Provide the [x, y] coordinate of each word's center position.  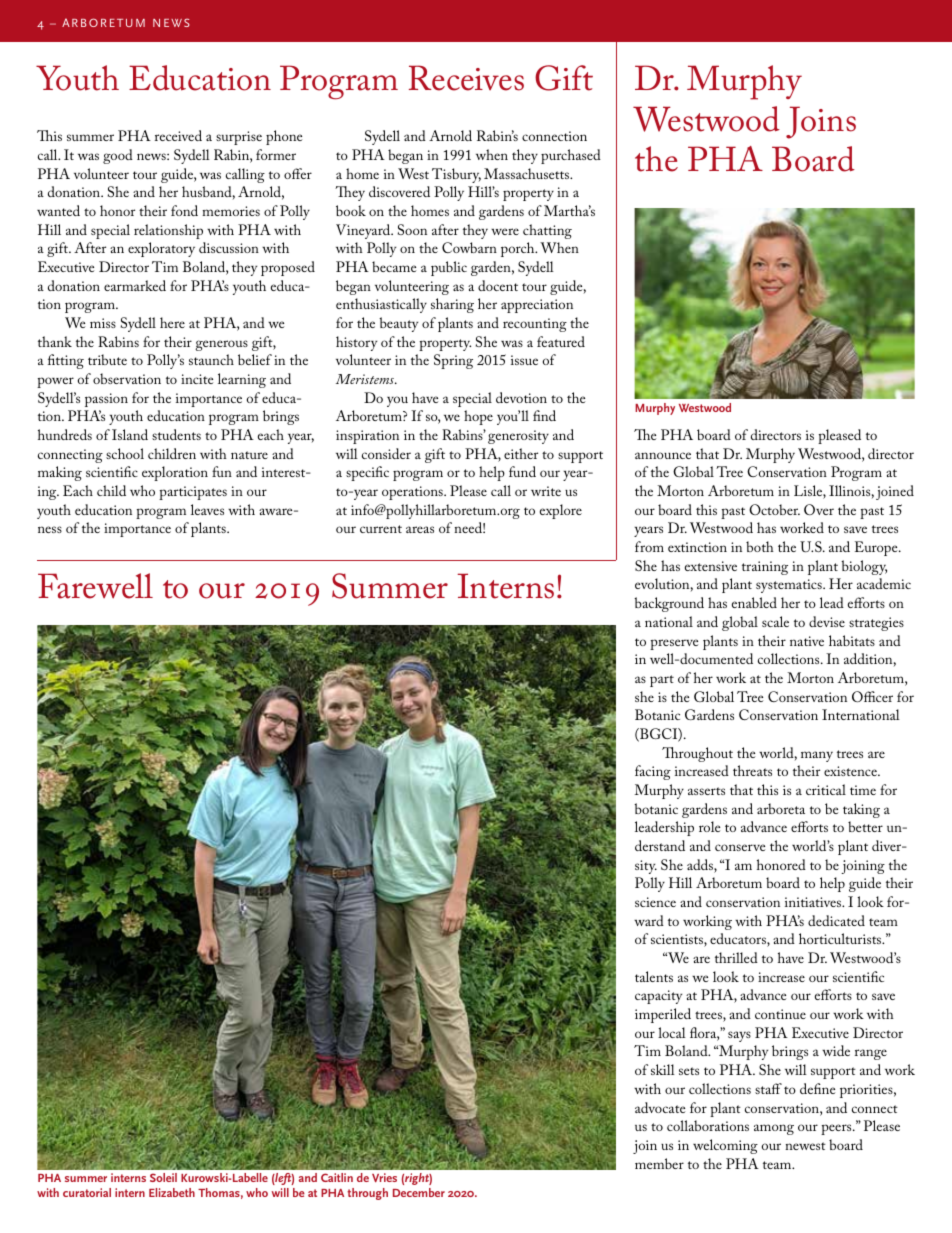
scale [775, 621]
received [178, 135]
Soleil [163, 1177]
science [655, 902]
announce [663, 455]
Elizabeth [172, 1192]
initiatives [814, 902]
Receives [466, 78]
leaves [207, 509]
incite [197, 379]
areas [420, 529]
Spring [453, 361]
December [419, 1192]
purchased [571, 156]
